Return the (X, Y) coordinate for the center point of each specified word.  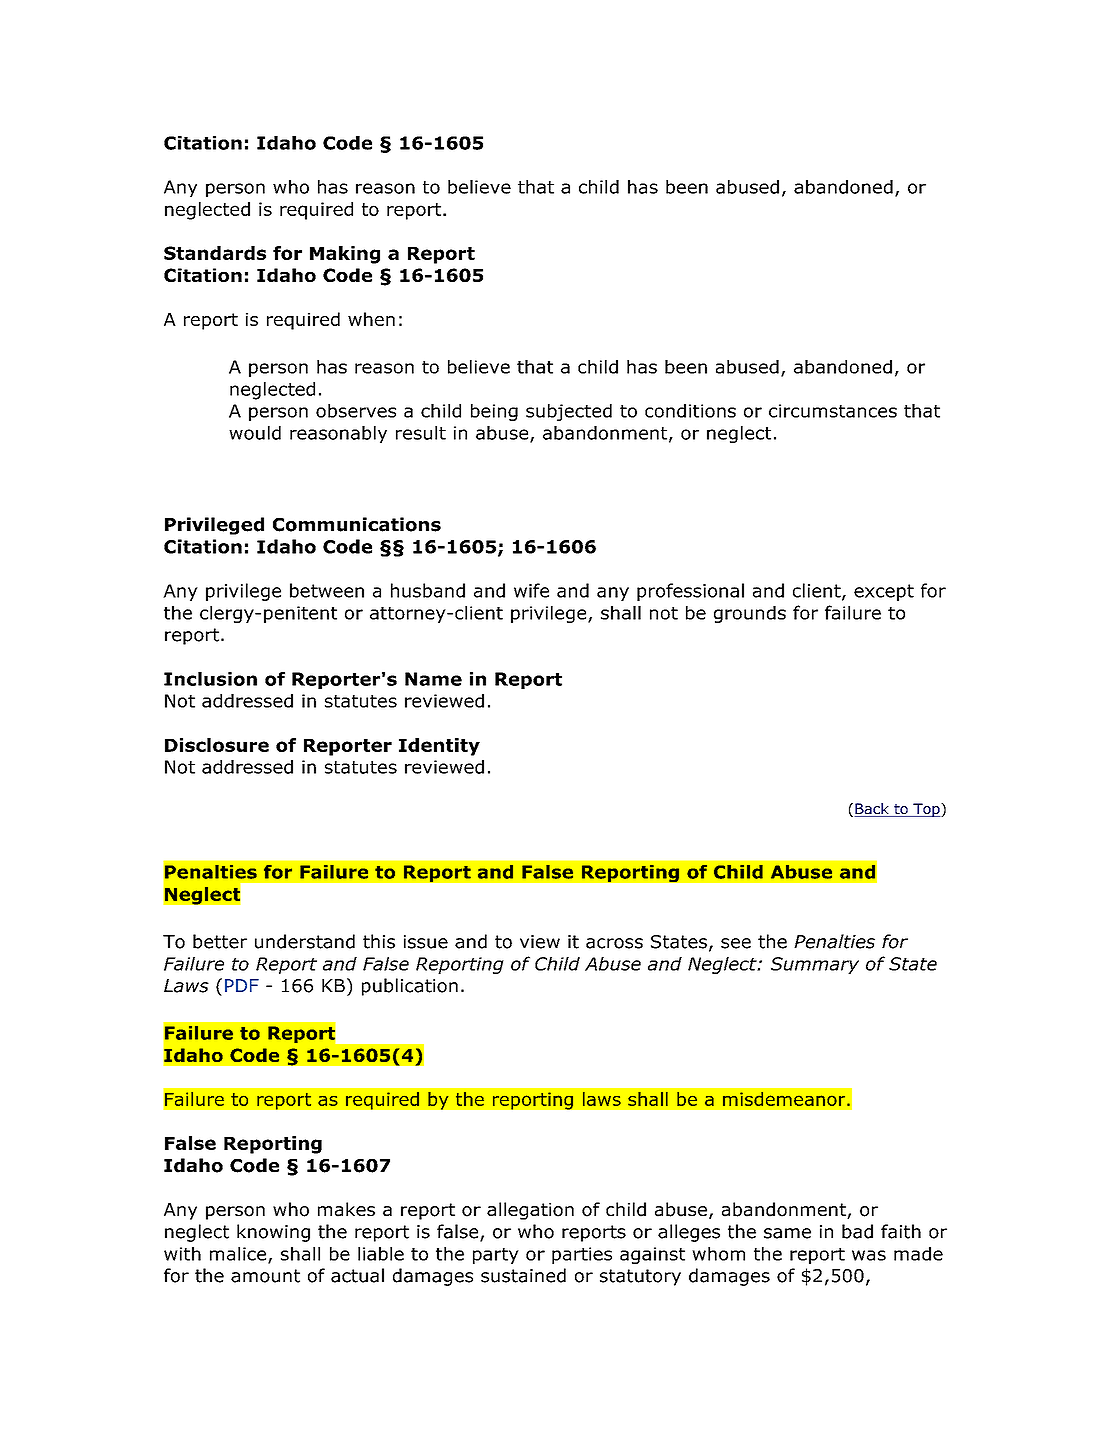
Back (872, 810)
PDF (242, 985)
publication (410, 987)
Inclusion (210, 679)
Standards (215, 253)
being (494, 412)
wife (531, 590)
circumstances (833, 411)
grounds (750, 614)
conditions (690, 411)
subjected (569, 412)
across (614, 943)
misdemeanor (785, 1099)
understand (305, 941)
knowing (273, 1233)
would (255, 433)
